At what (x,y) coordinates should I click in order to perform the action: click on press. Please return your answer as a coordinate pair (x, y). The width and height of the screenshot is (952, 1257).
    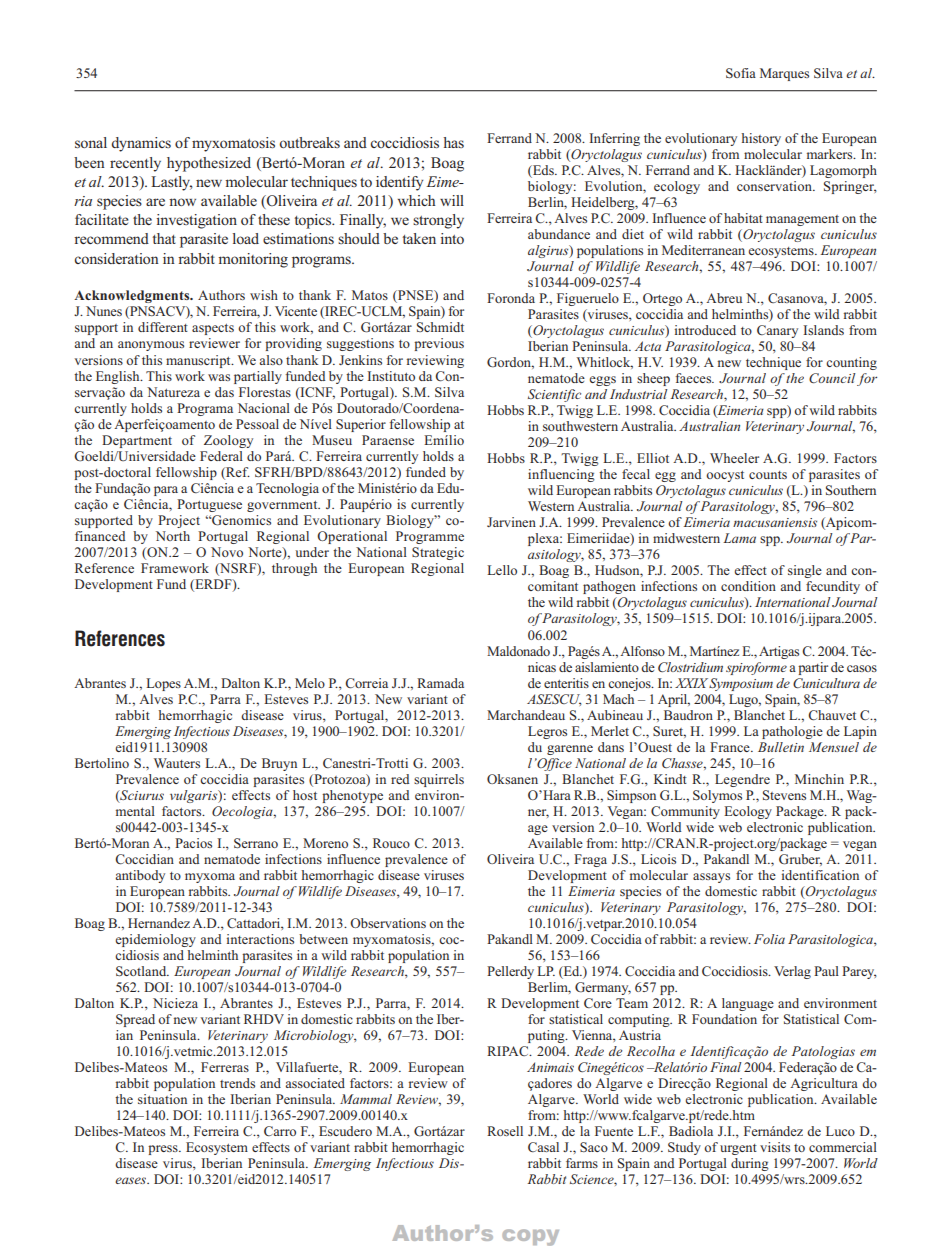
    Looking at the image, I should click on (164, 1150).
